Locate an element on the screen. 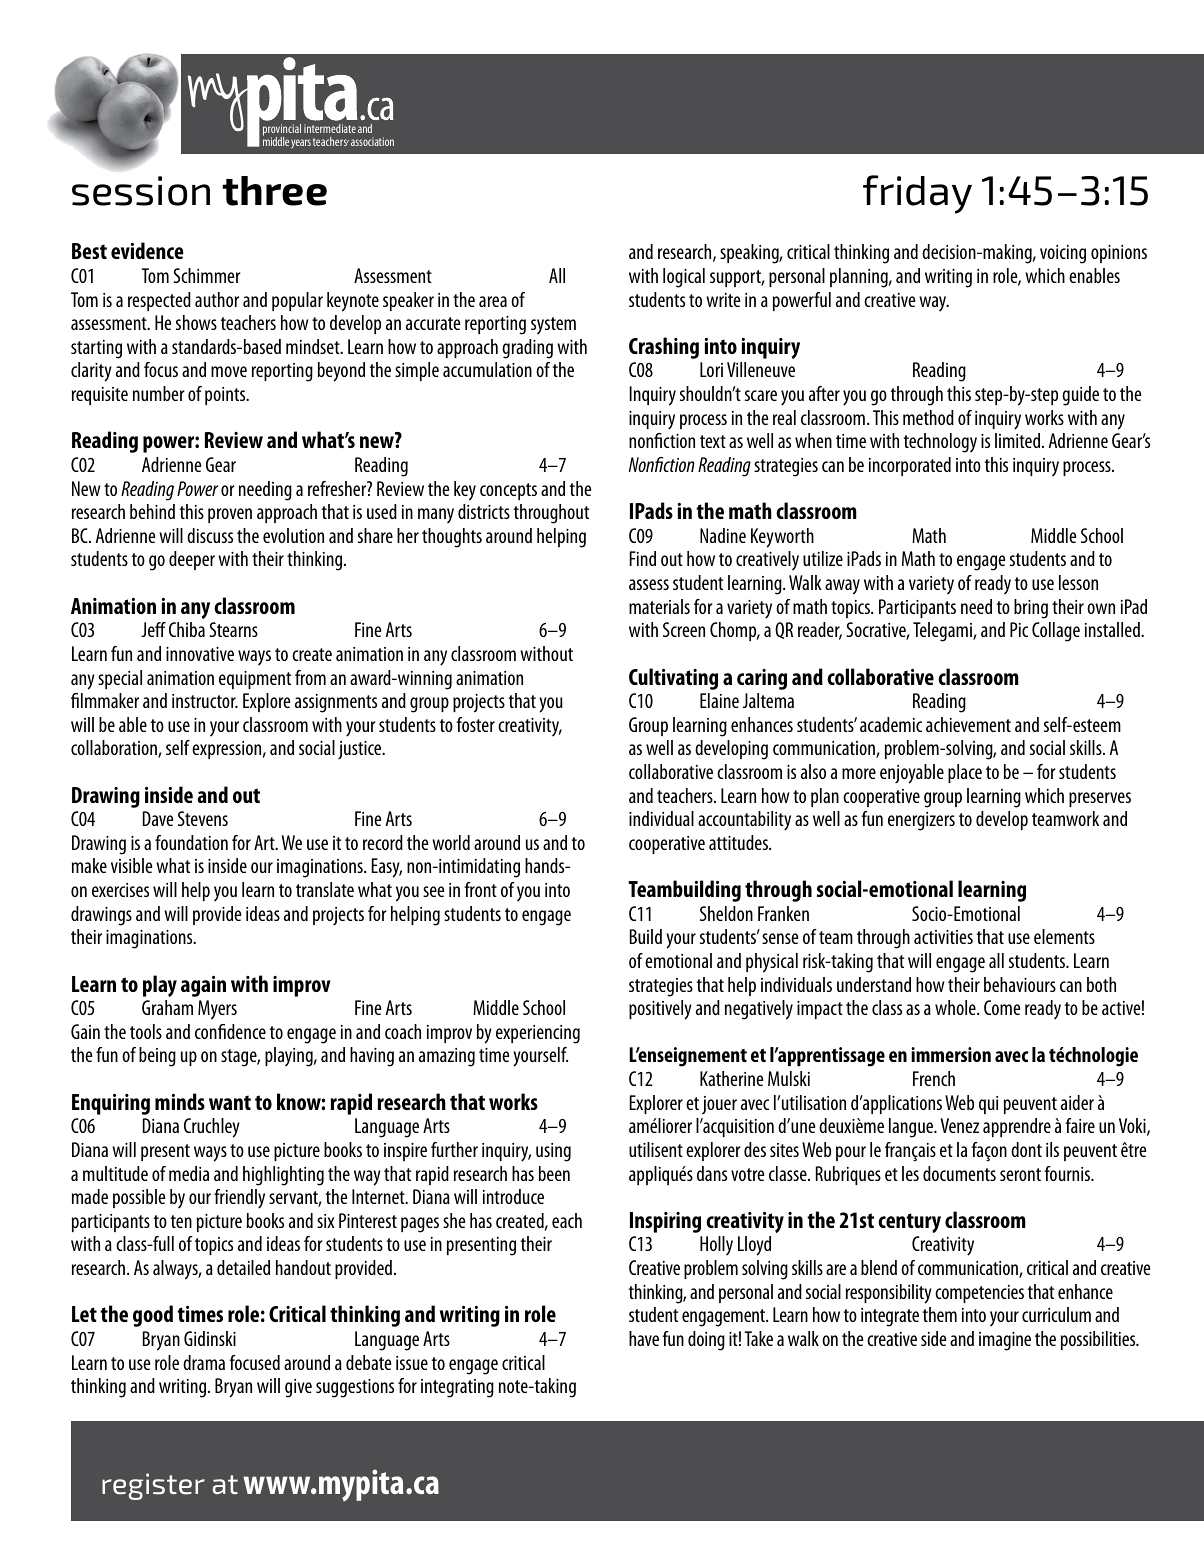 This screenshot has width=1204, height=1559. friday is located at coordinates (917, 194).
